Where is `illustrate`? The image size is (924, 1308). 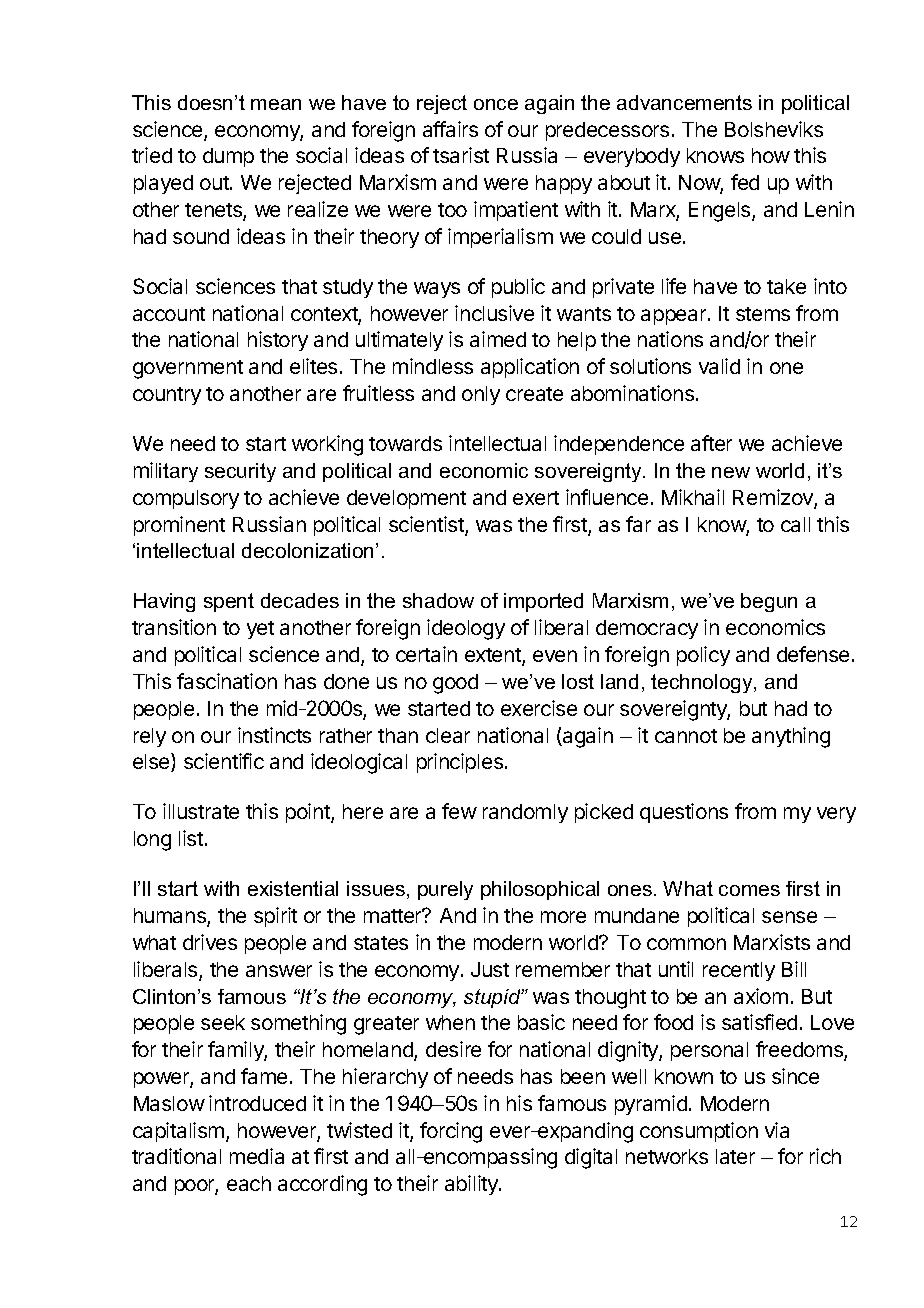 illustrate is located at coordinates (201, 811).
